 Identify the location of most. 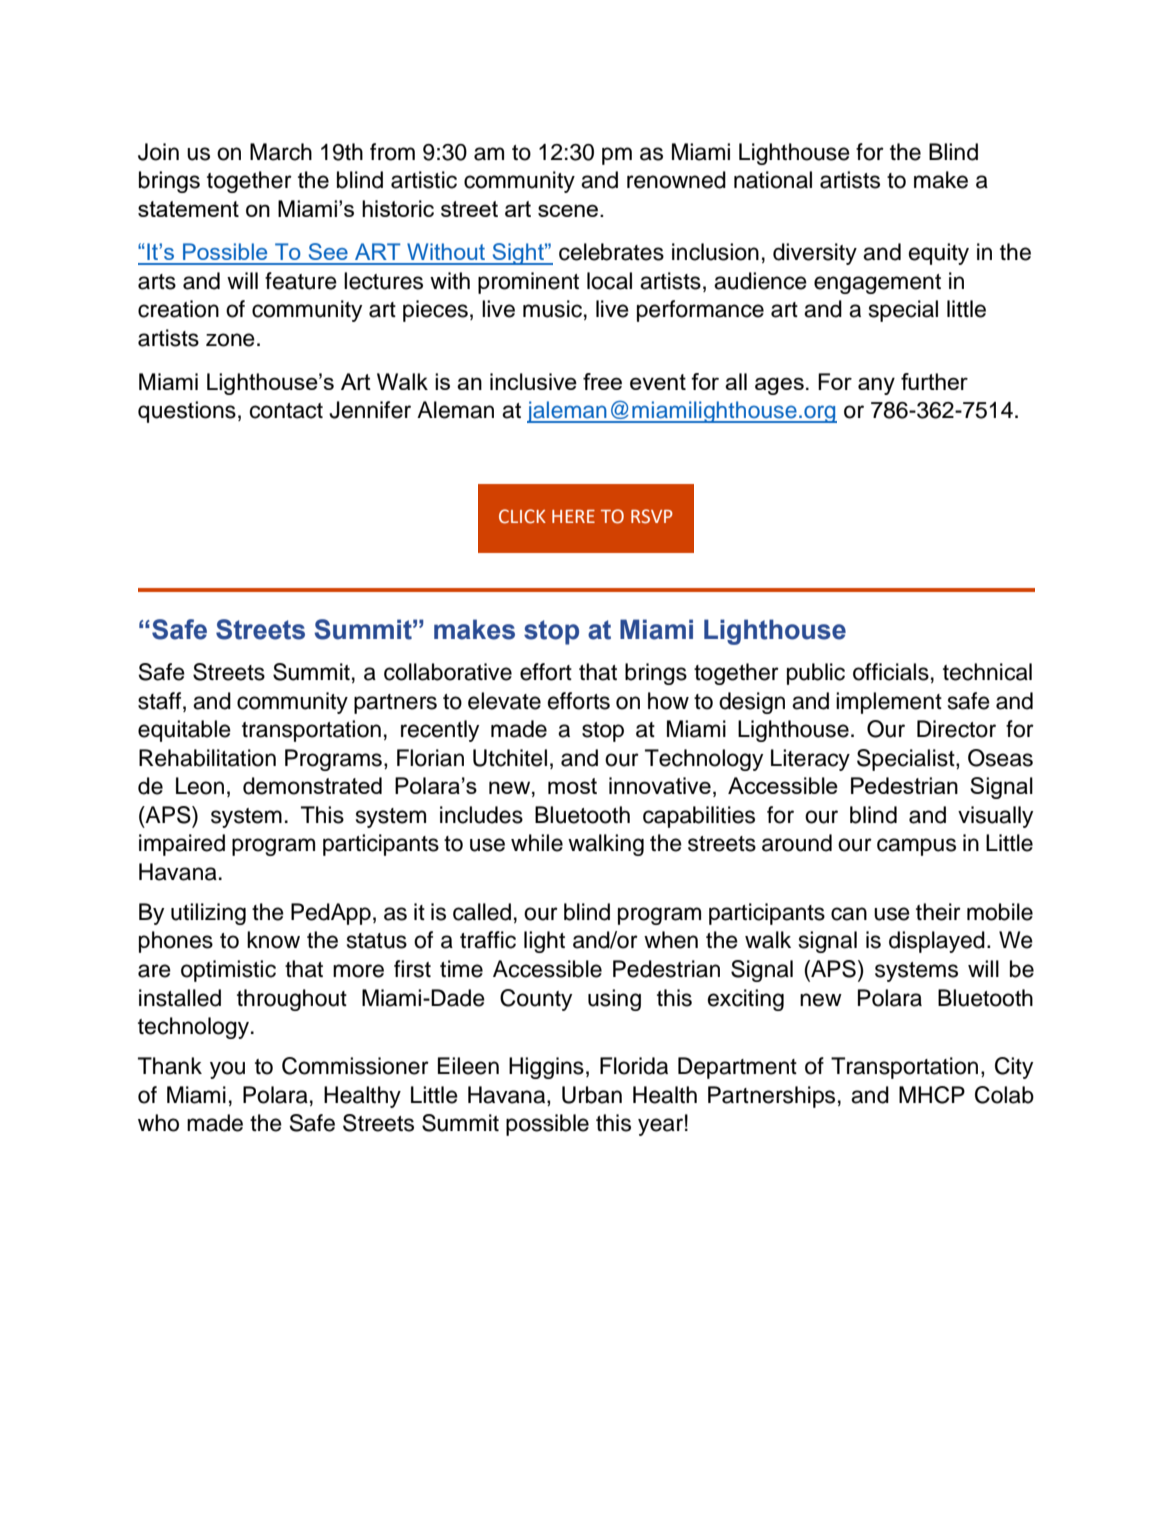
(572, 786).
